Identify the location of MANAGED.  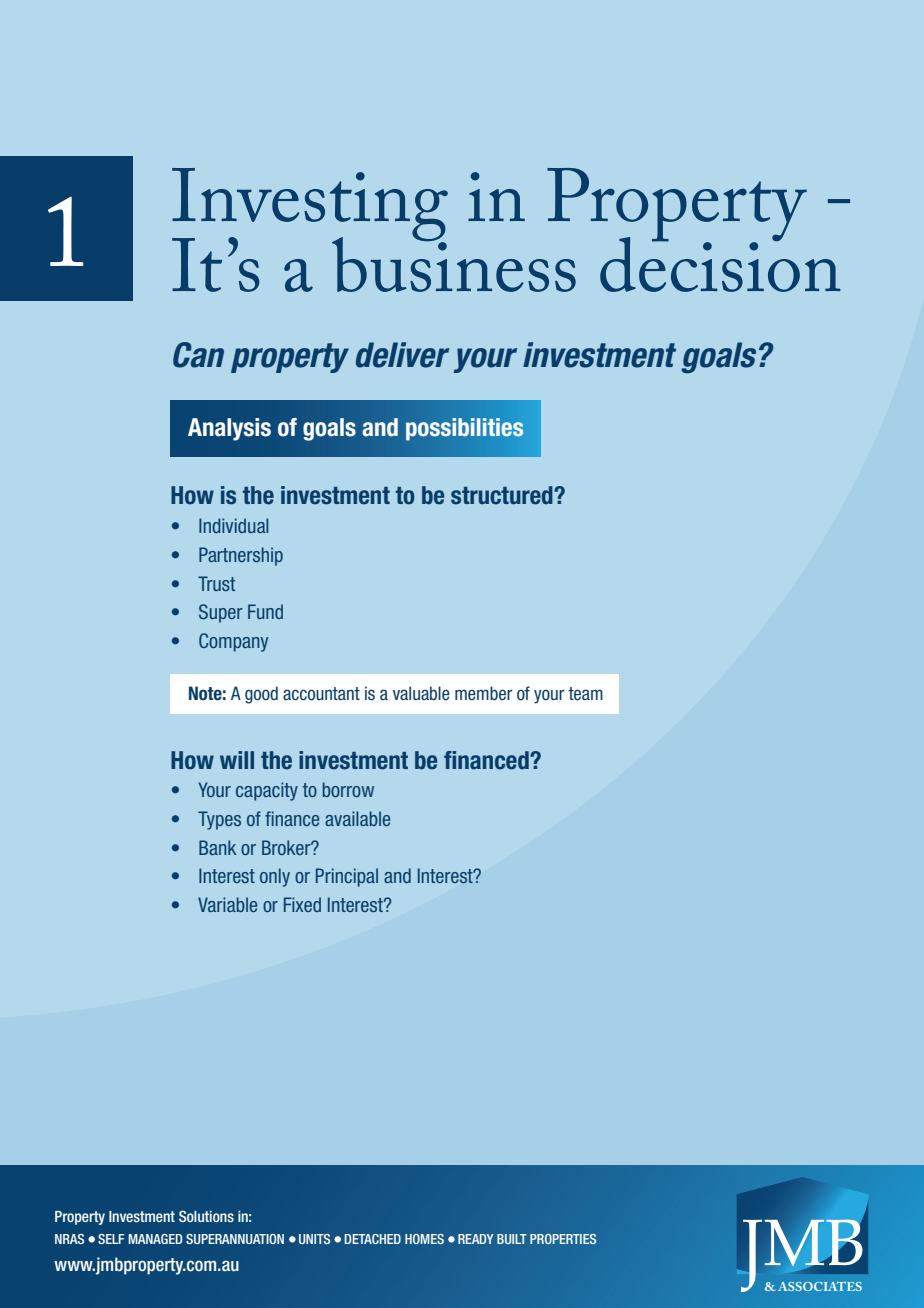
(155, 1239).
